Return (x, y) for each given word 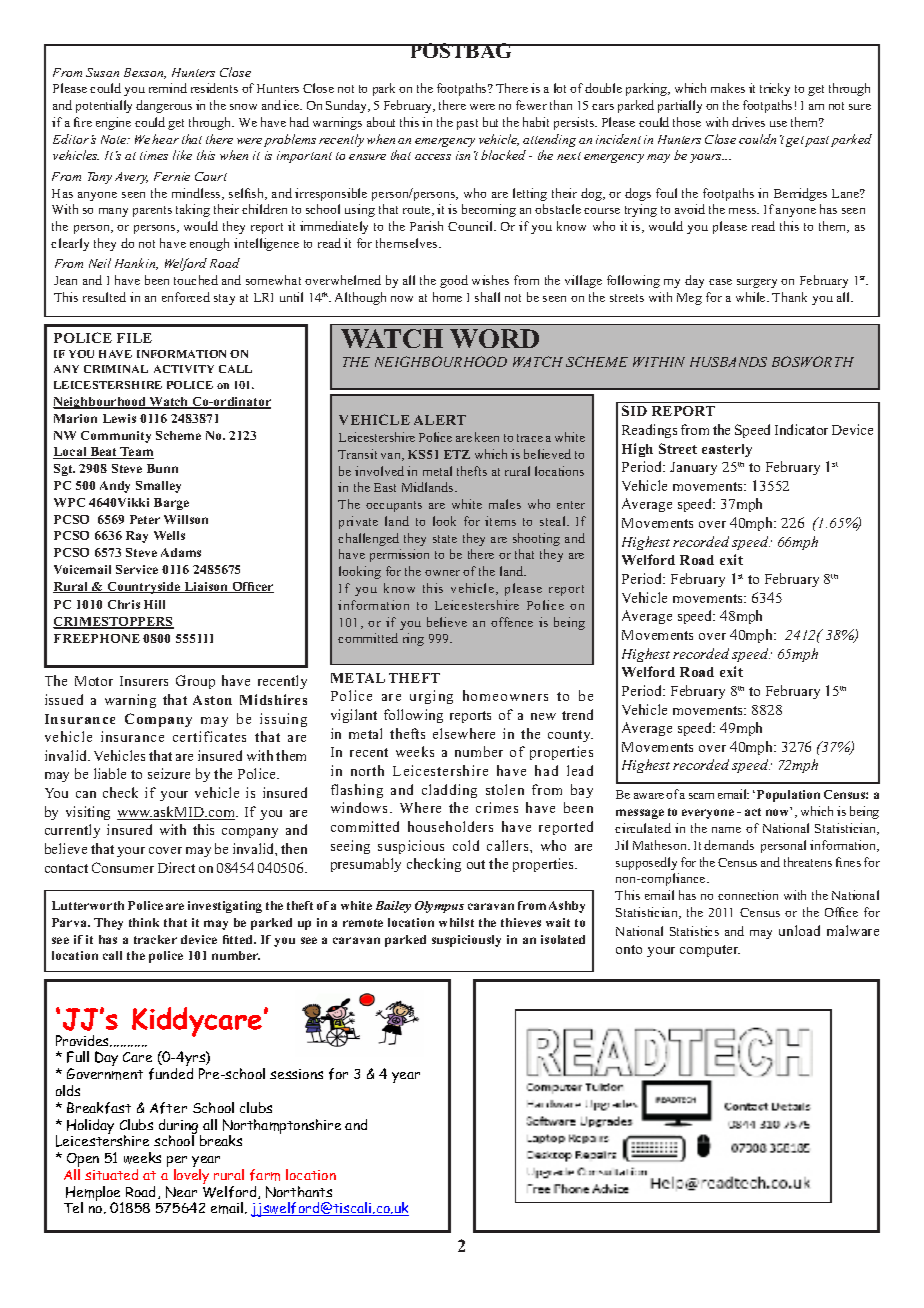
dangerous (164, 106)
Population (788, 796)
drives (748, 122)
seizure (169, 773)
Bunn (162, 468)
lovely (191, 1176)
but (490, 122)
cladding (449, 791)
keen (487, 437)
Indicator (801, 429)
